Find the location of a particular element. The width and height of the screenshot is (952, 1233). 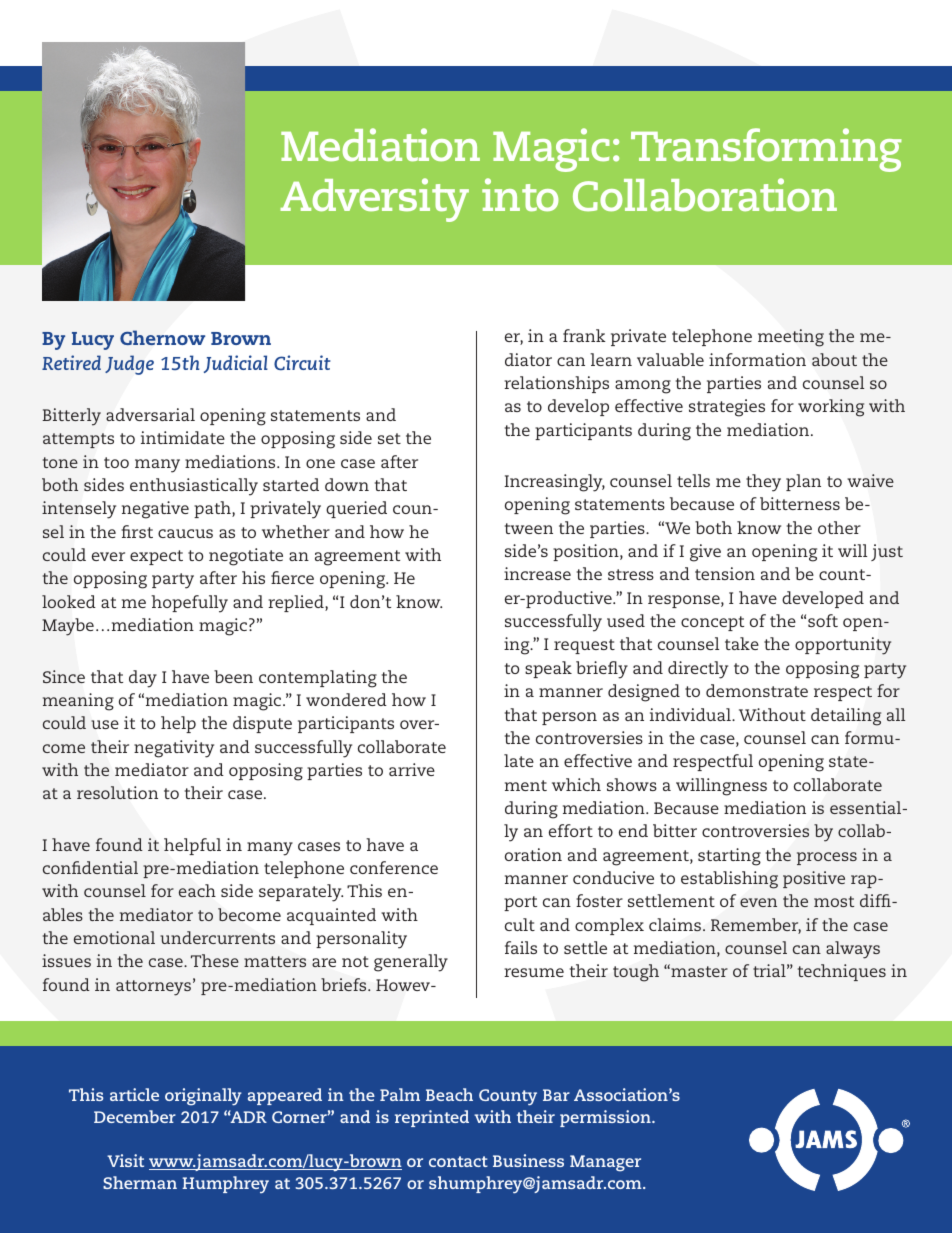

expect is located at coordinates (156, 557).
